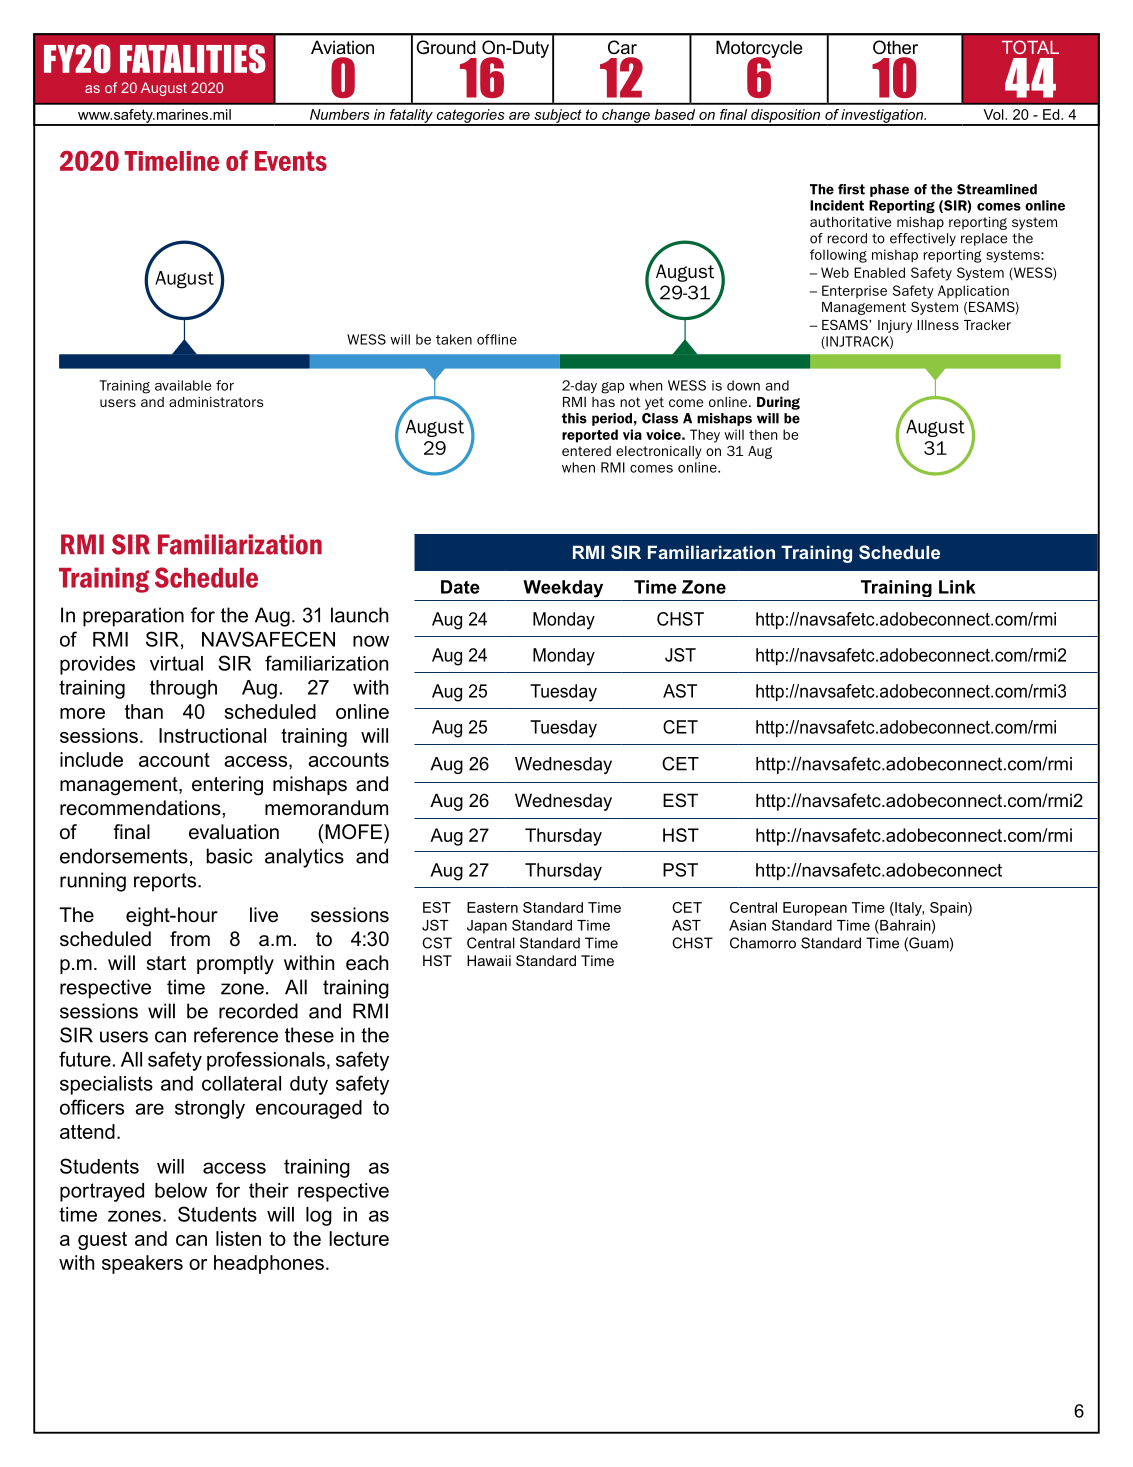  Describe the element at coordinates (586, 451) in the screenshot. I see `entered` at that location.
